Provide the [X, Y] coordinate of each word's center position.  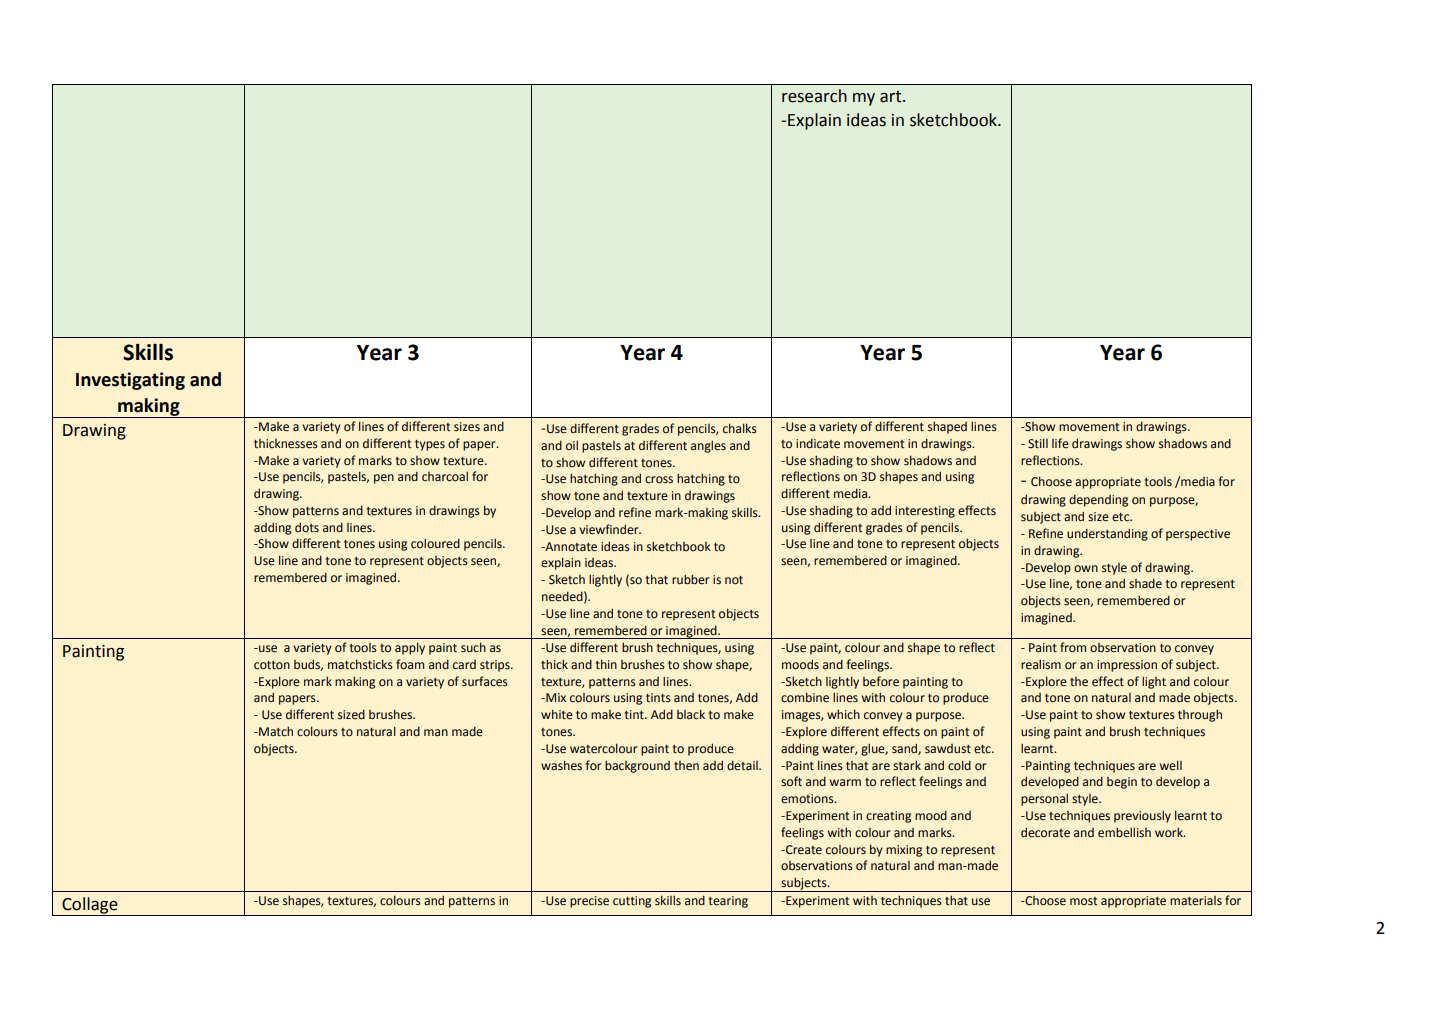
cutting [632, 902]
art [892, 97]
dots [307, 527]
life [1060, 443]
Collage [90, 905]
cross [659, 479]
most [1084, 901]
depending [1098, 500]
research [814, 96]
